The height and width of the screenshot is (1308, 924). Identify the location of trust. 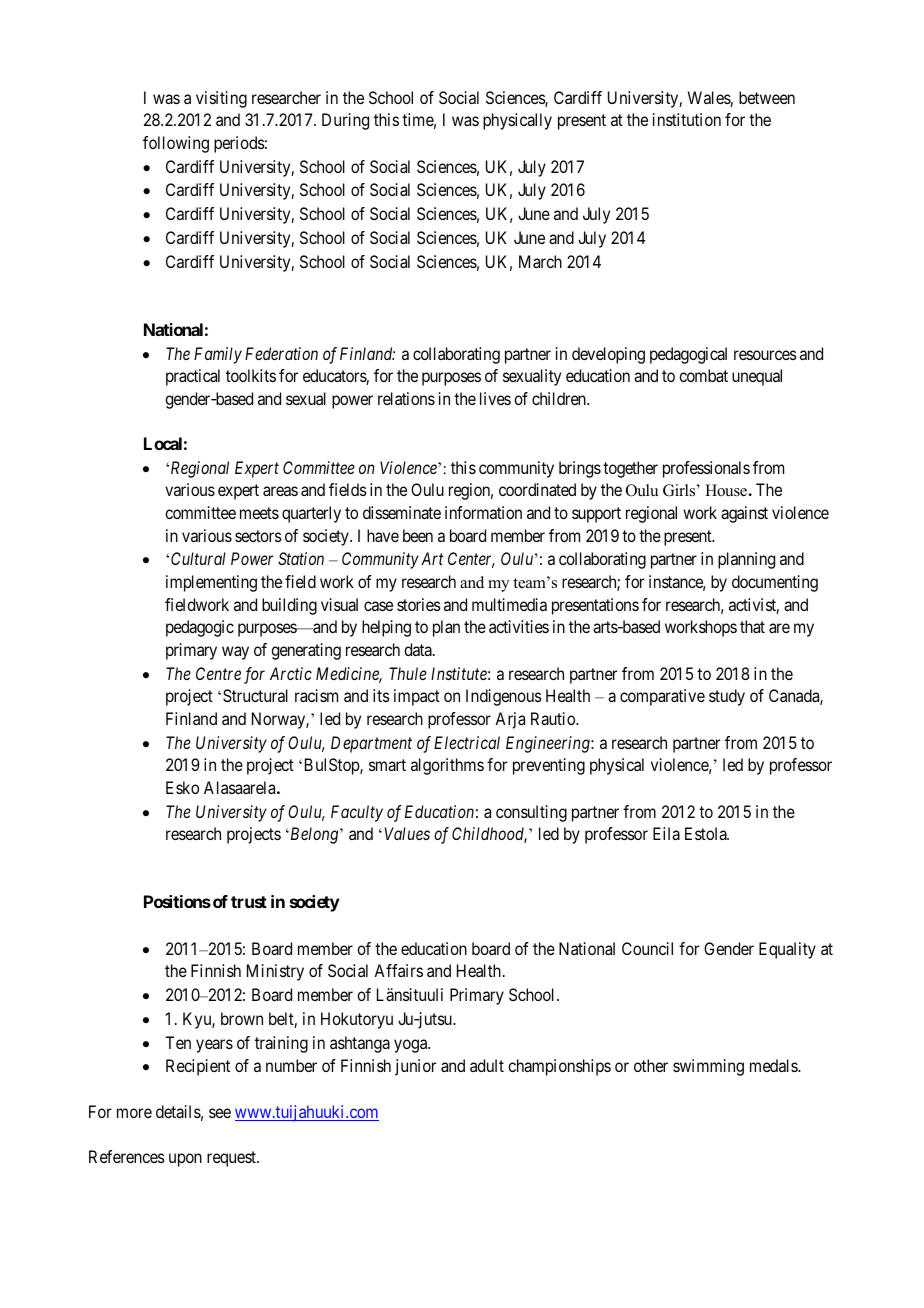
(249, 902).
